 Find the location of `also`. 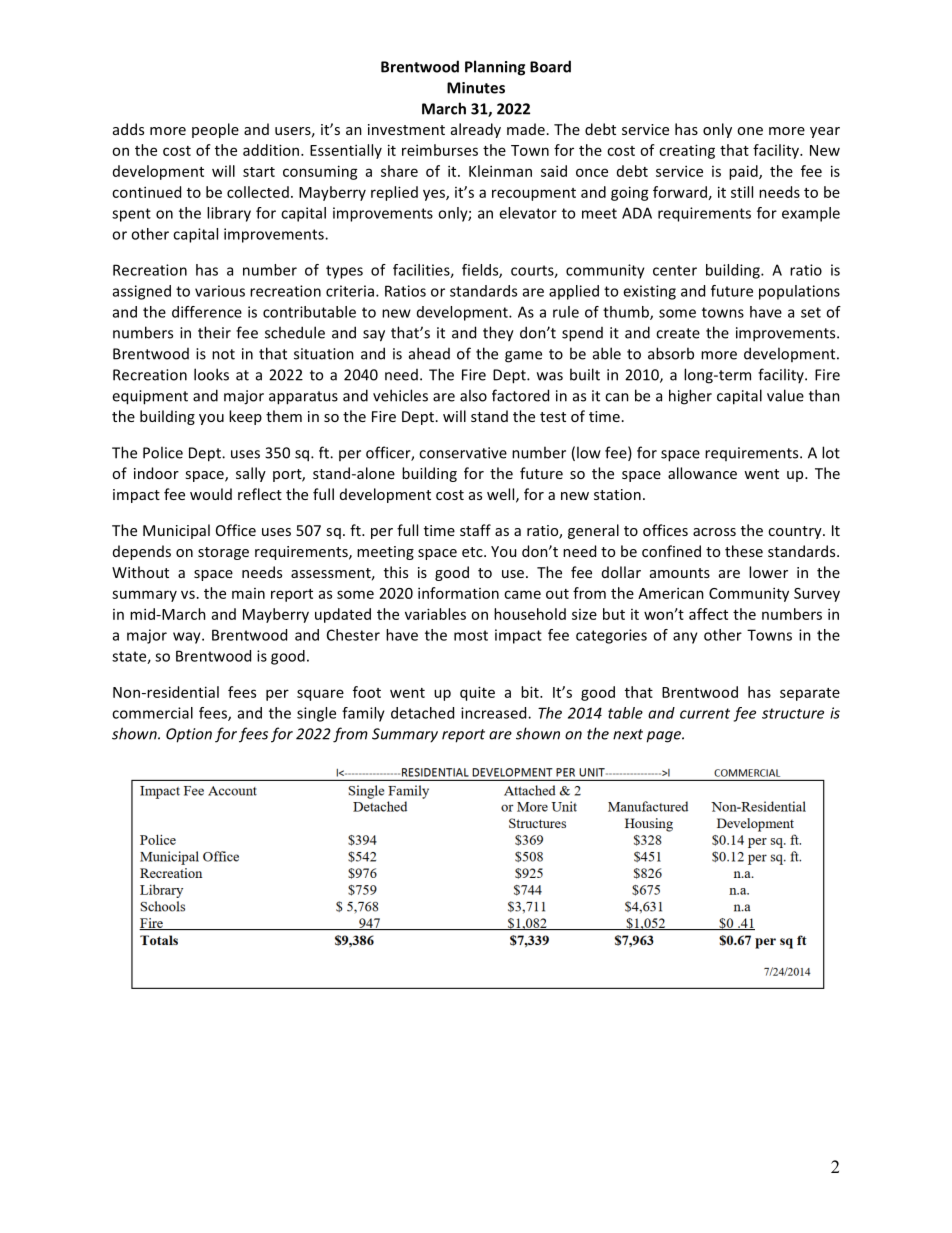

also is located at coordinates (473, 395).
